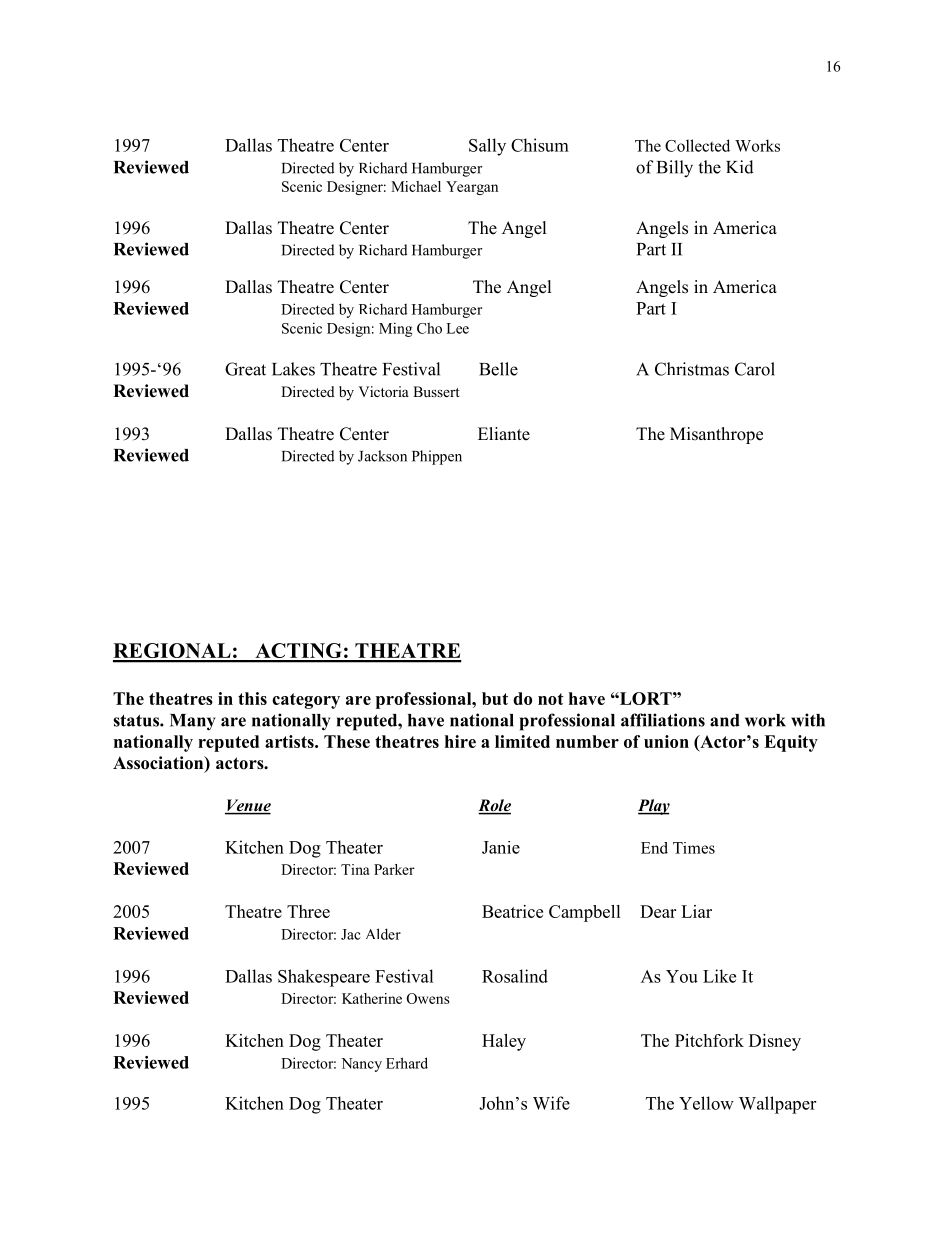 The height and width of the document is (1233, 952). I want to click on Three, so click(308, 911).
